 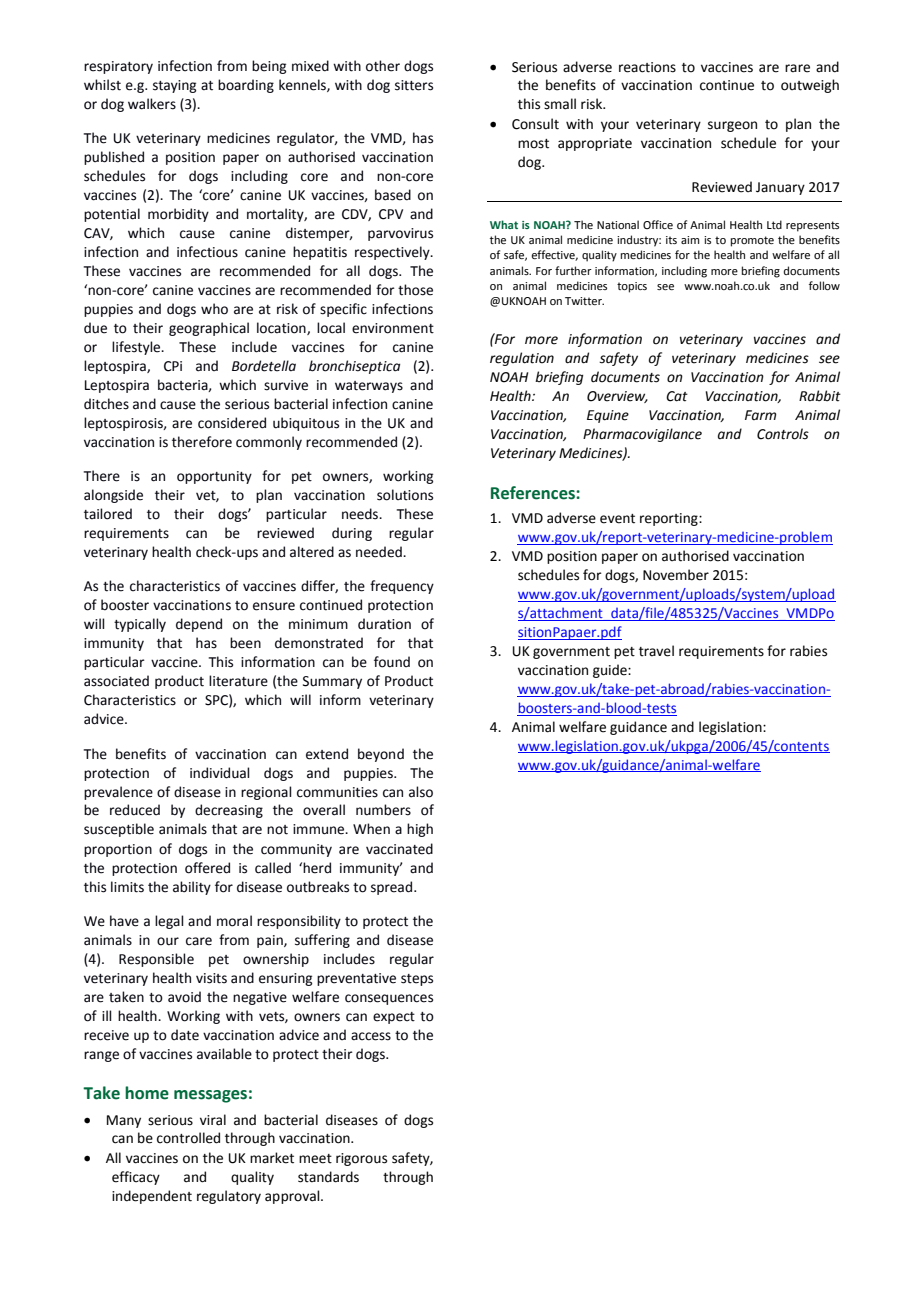 I want to click on regulation, so click(x=522, y=359).
